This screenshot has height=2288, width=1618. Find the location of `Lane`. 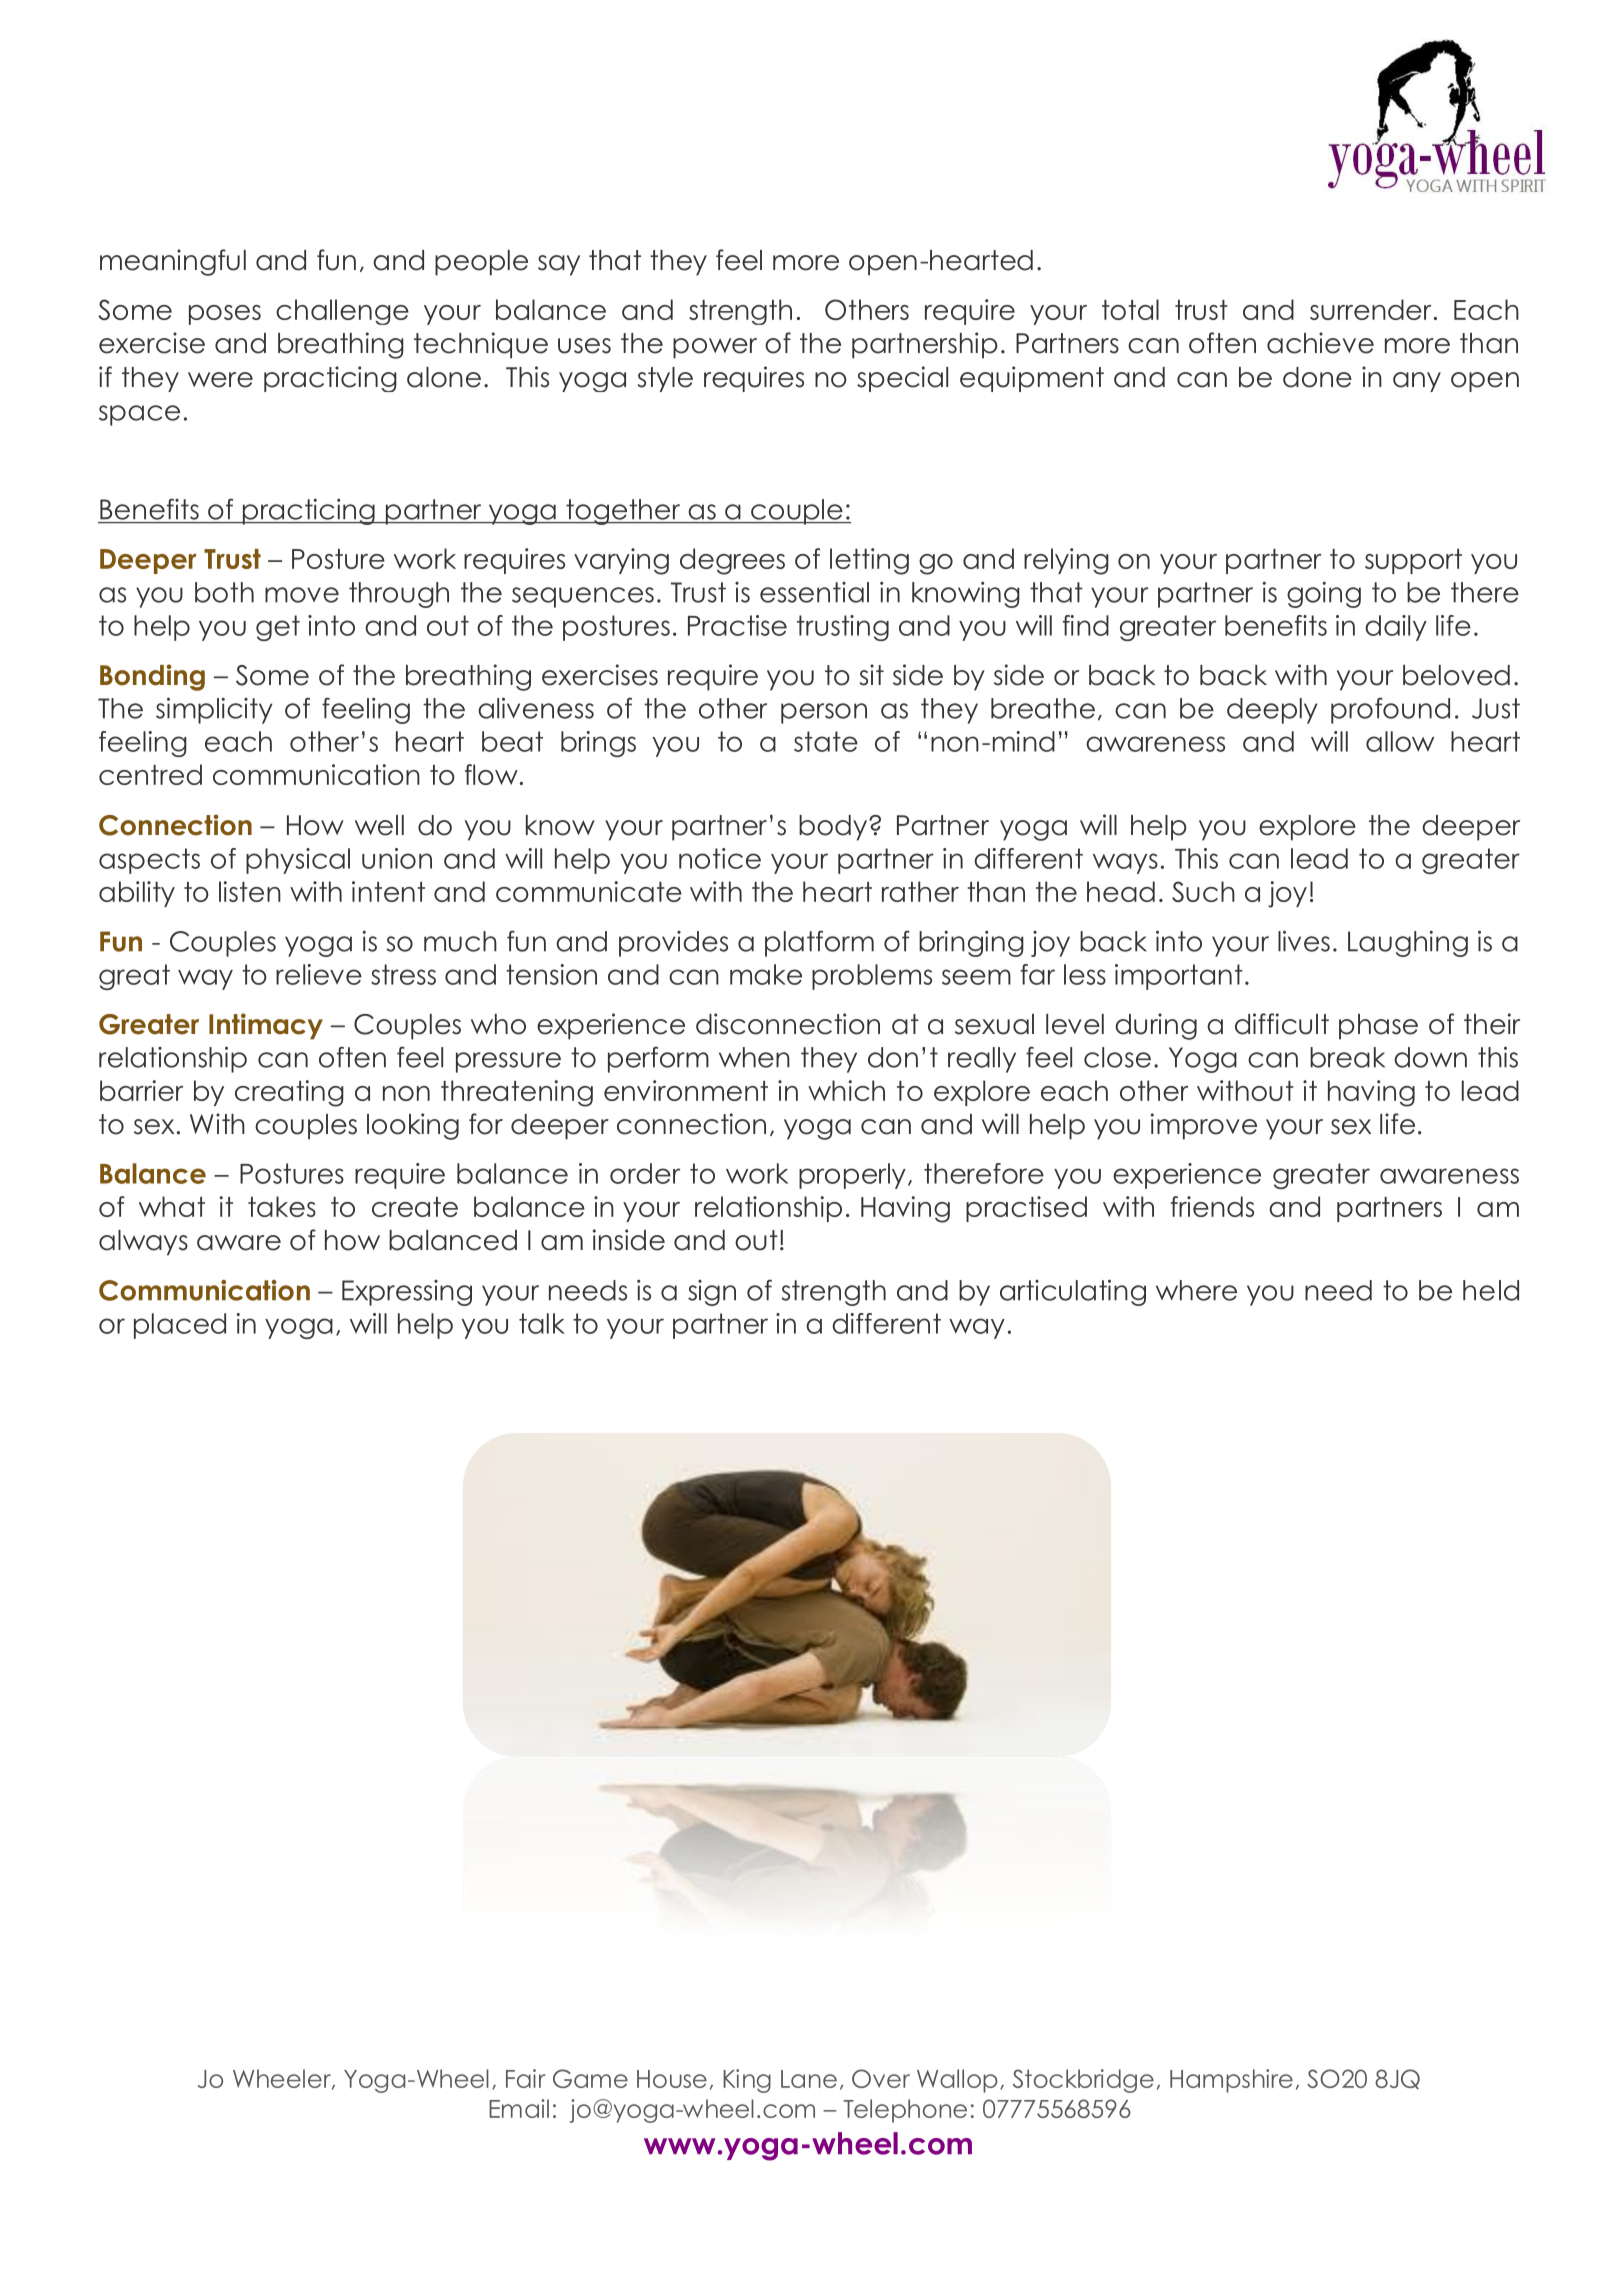

Lane is located at coordinates (809, 2079).
